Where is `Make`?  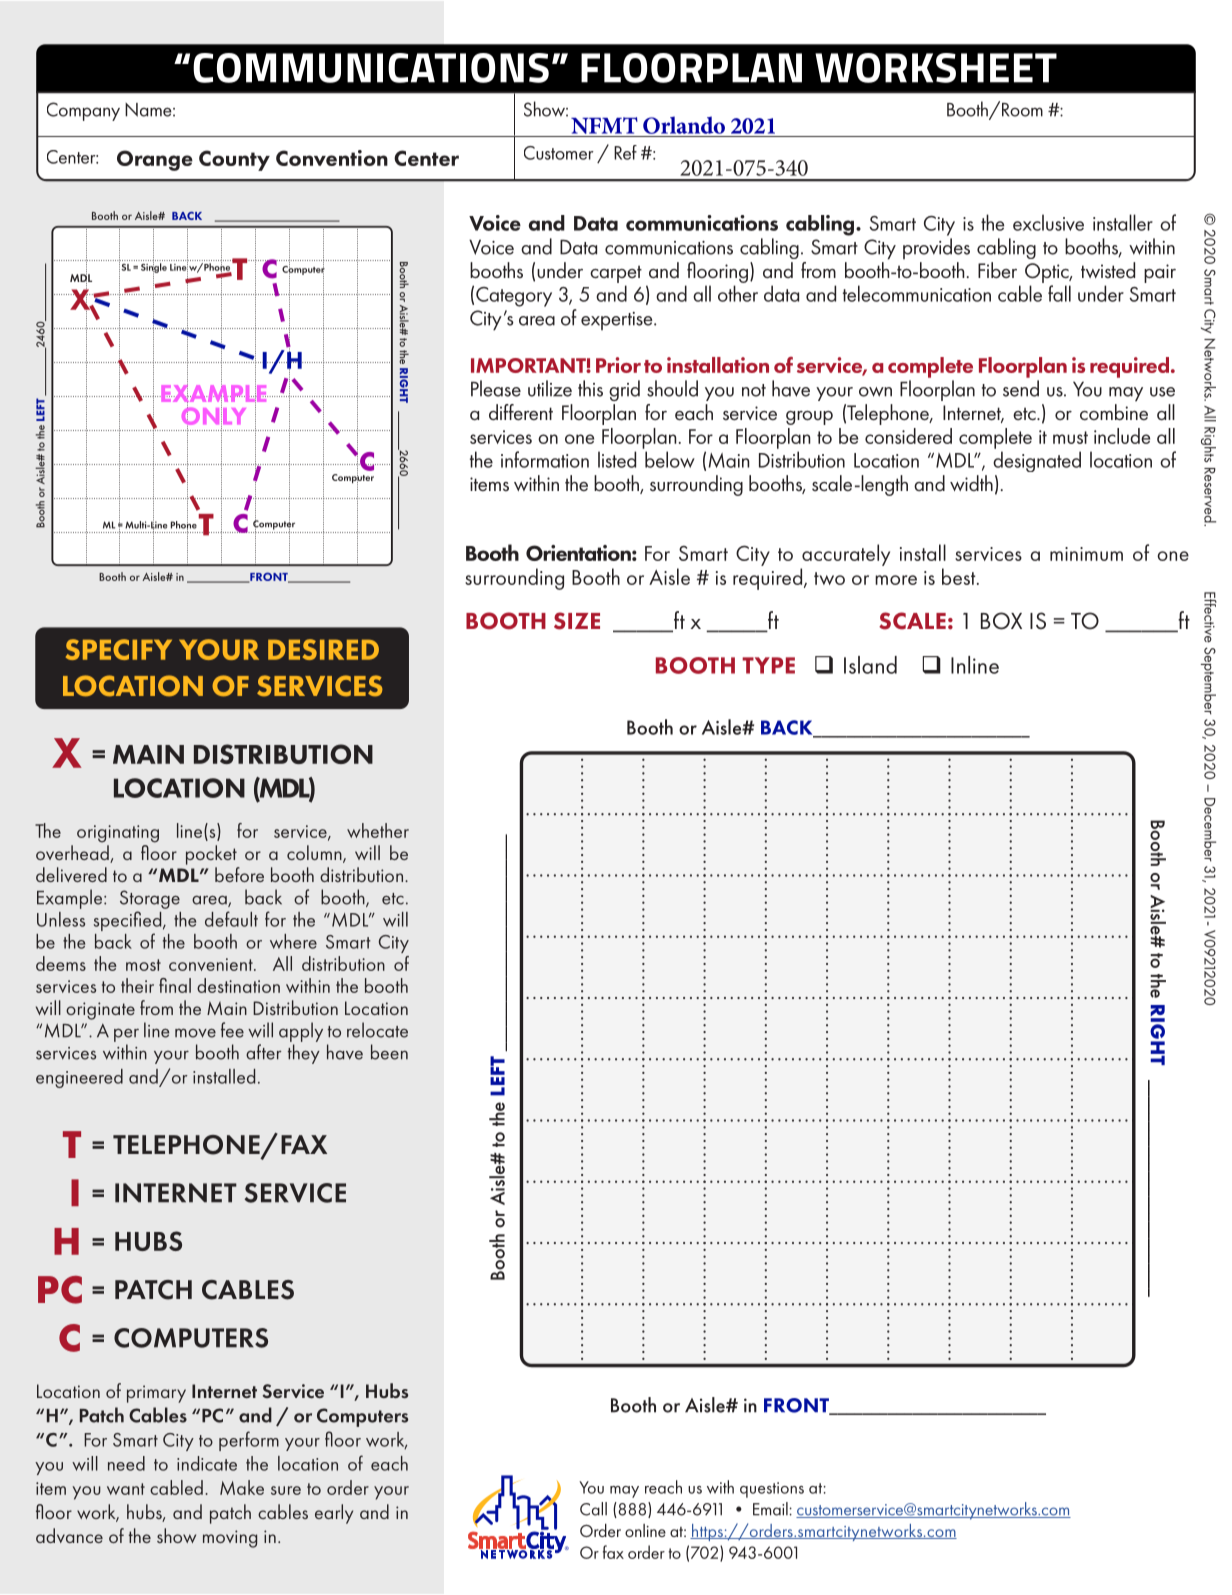
Make is located at coordinates (242, 1487).
